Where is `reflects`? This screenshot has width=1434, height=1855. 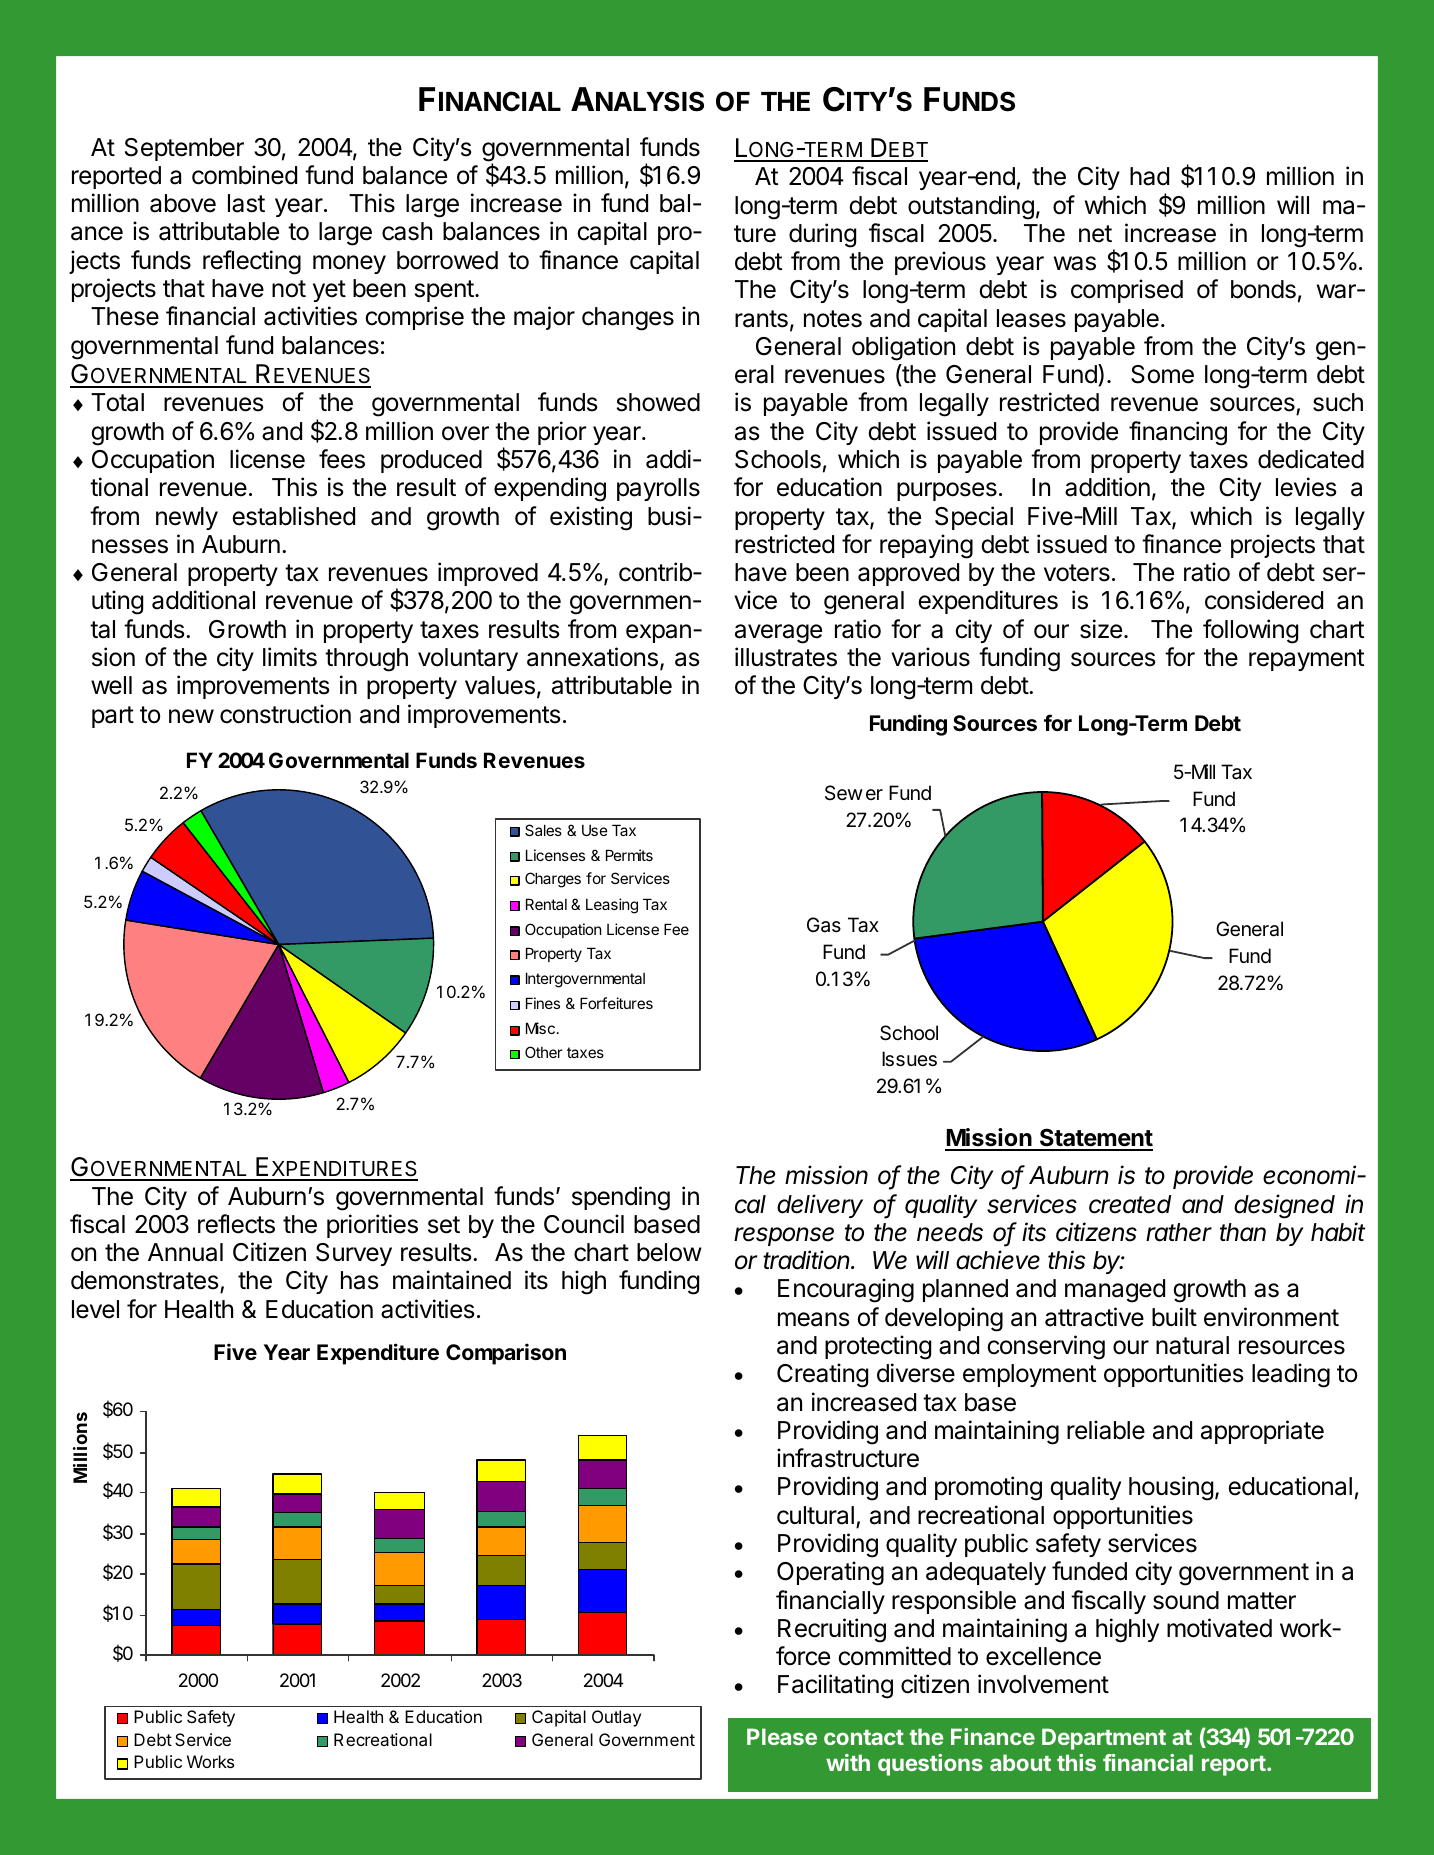 reflects is located at coordinates (236, 1224).
